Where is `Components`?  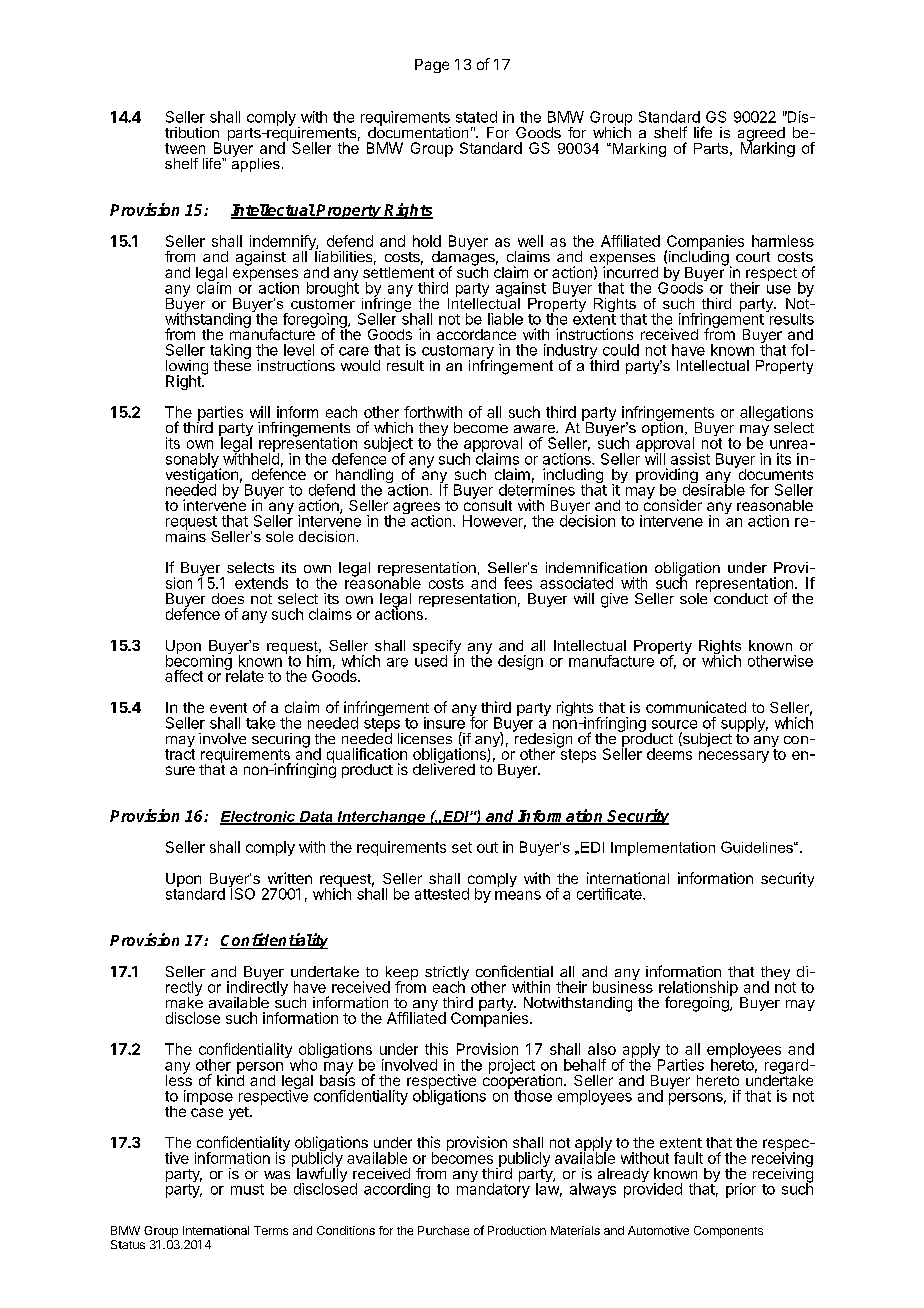
Components is located at coordinates (728, 1232).
